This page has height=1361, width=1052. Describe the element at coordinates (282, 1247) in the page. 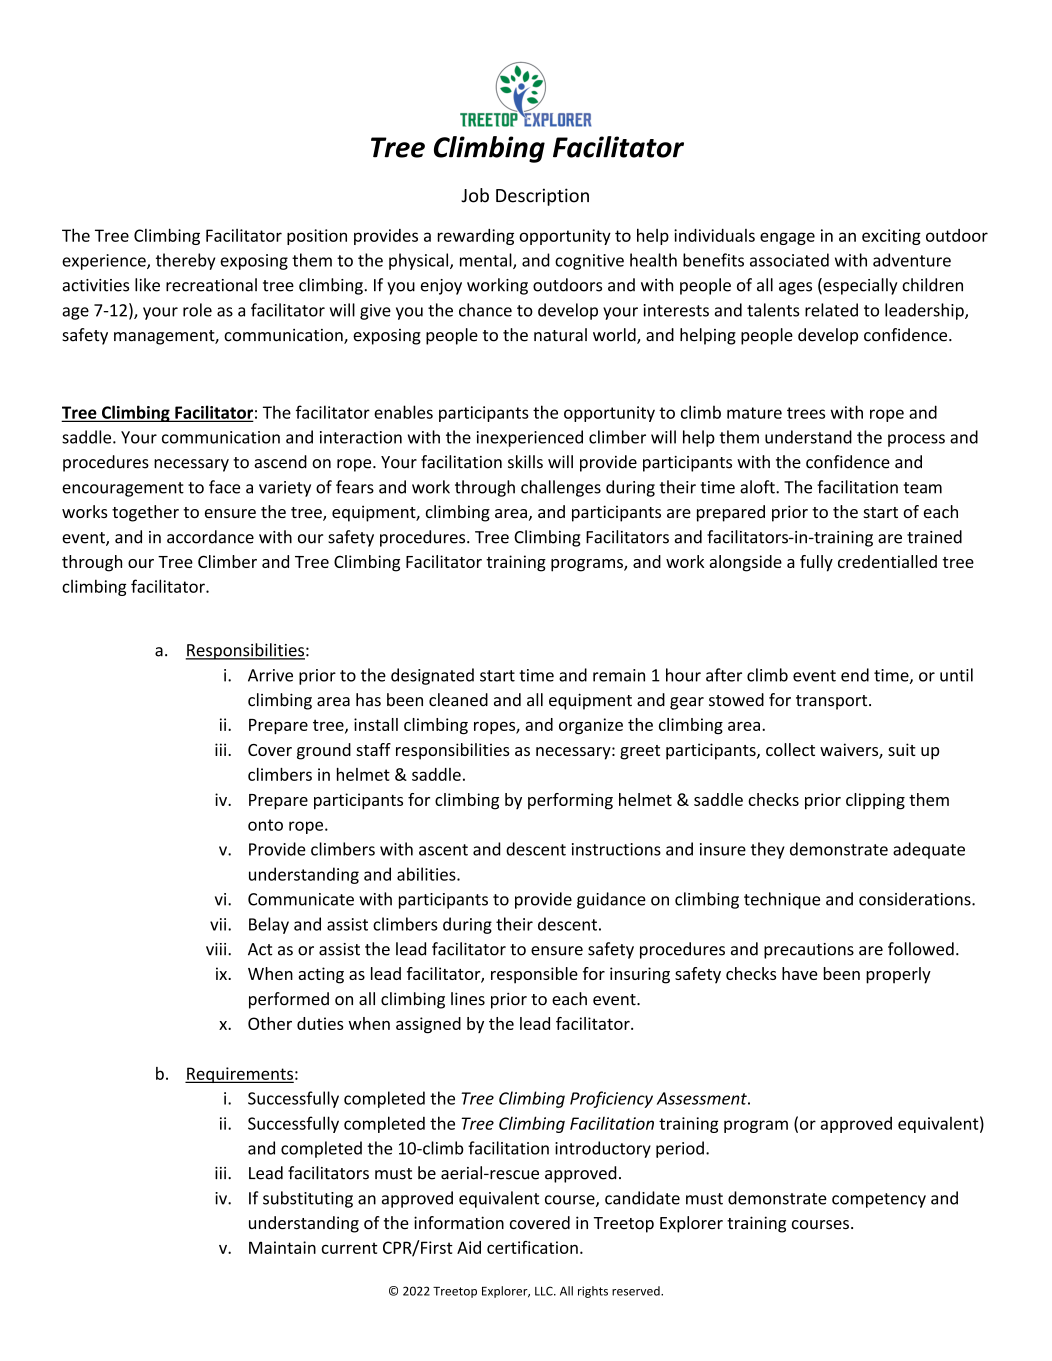

I see `Maintain` at that location.
